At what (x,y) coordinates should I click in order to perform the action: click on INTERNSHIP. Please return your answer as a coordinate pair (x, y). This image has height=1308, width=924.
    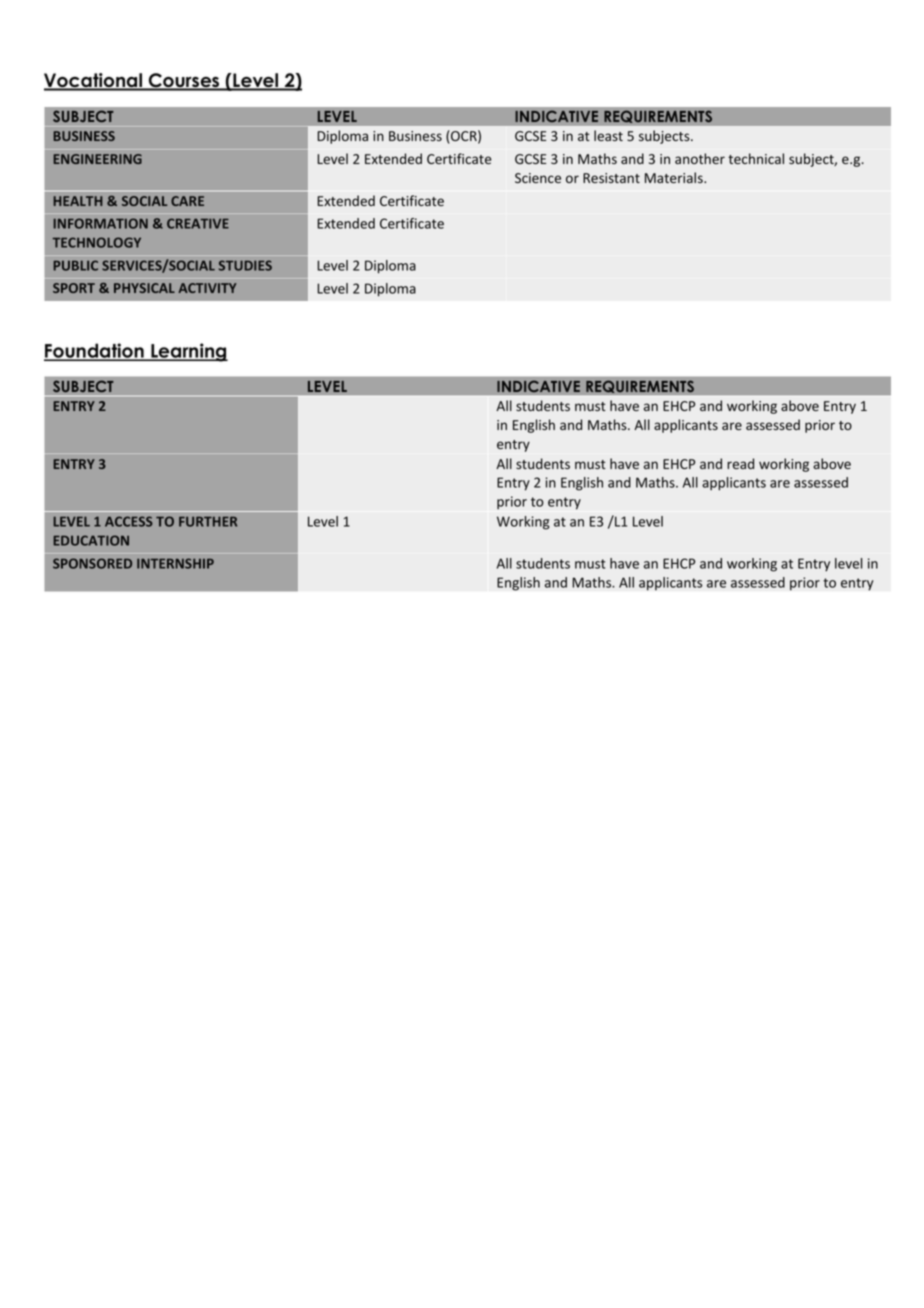
    Looking at the image, I should click on (175, 563).
